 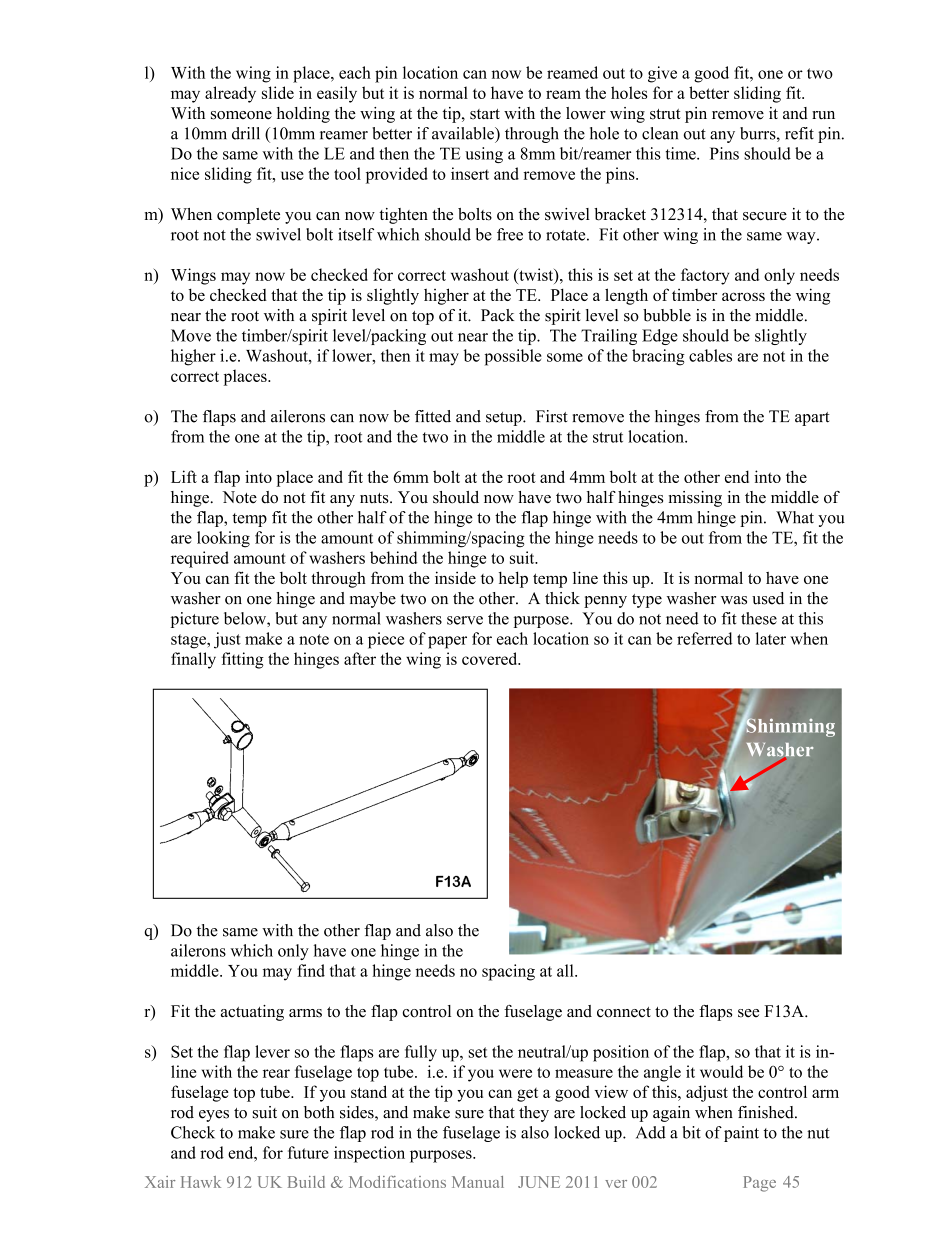 What do you see at coordinates (485, 114) in the screenshot?
I see `start` at bounding box center [485, 114].
